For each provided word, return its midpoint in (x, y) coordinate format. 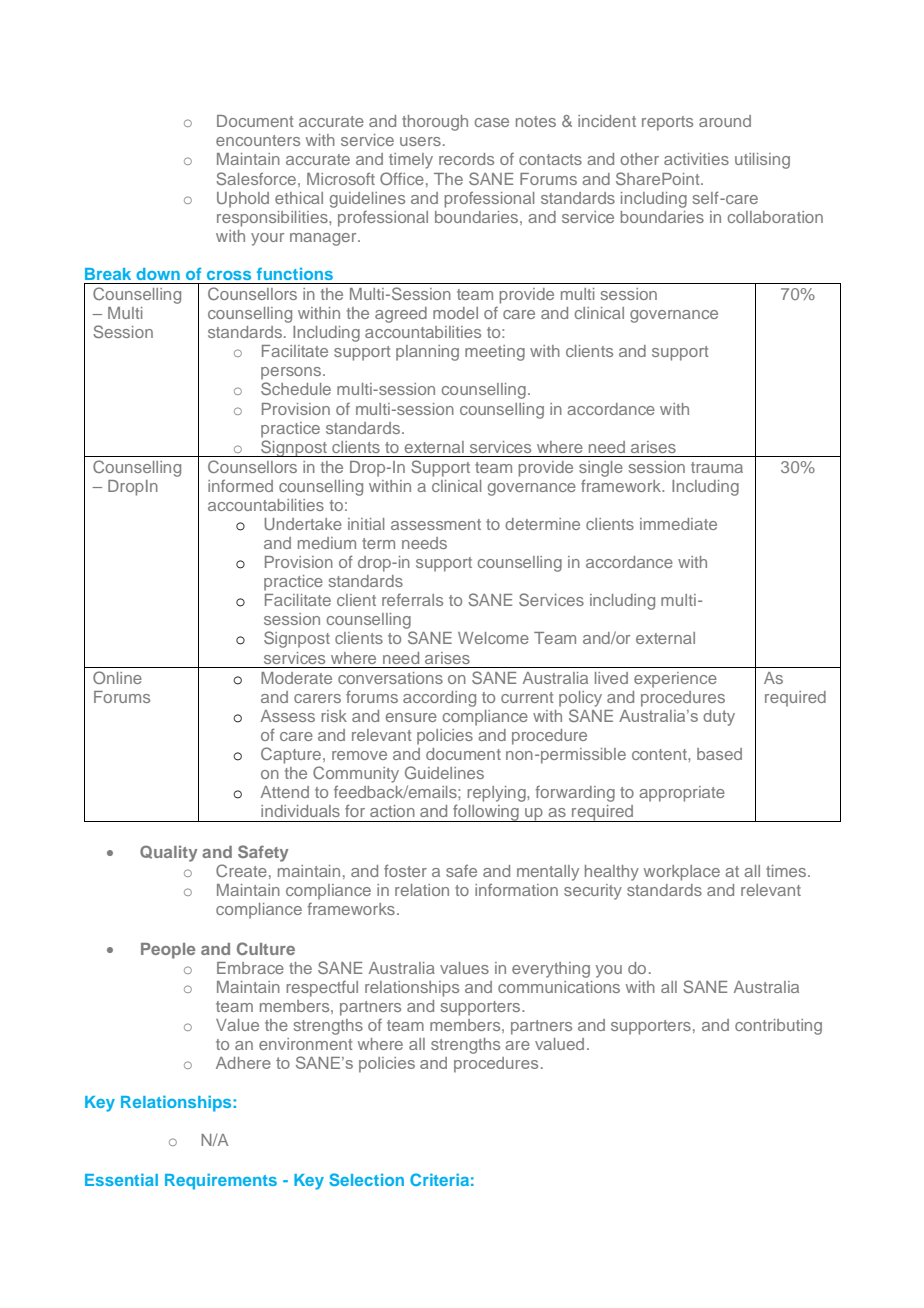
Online (117, 677)
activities (696, 159)
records (466, 159)
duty (719, 718)
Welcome (493, 638)
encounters (258, 140)
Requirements (221, 1181)
